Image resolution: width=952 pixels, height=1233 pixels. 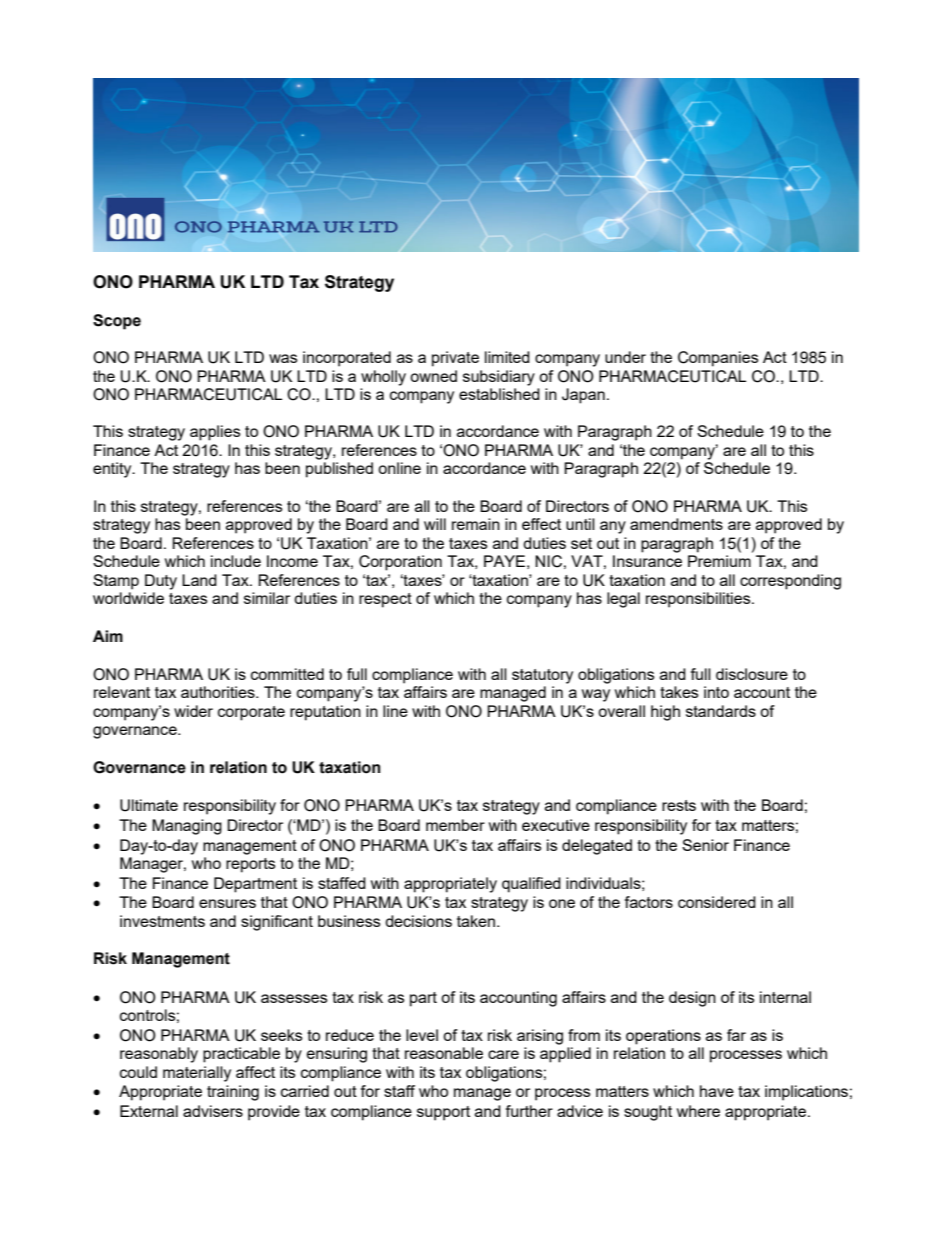 I want to click on Ultimate, so click(x=149, y=805).
